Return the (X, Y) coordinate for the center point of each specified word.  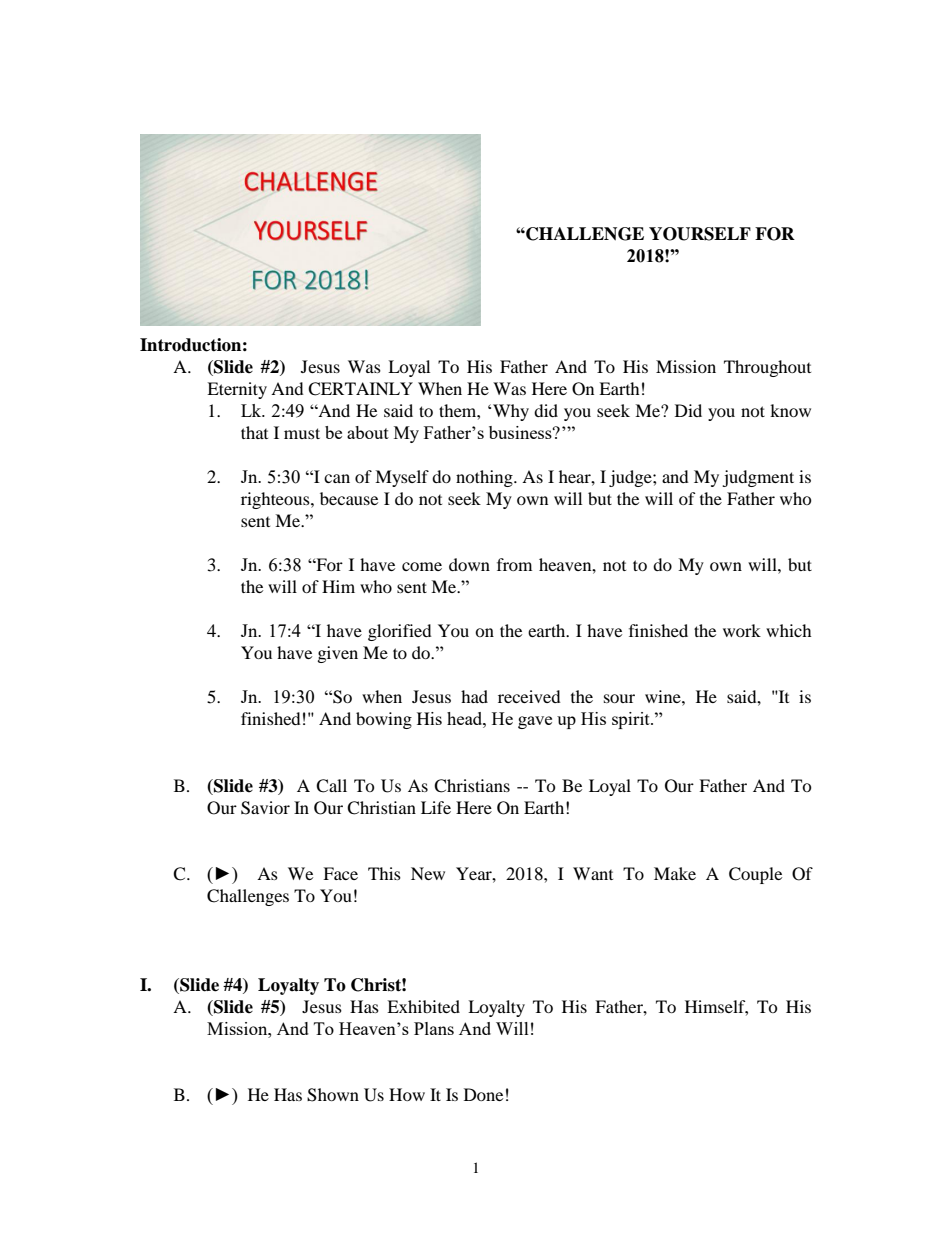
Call (331, 786)
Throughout (767, 368)
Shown (333, 1095)
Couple (755, 875)
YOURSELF (700, 234)
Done (483, 1094)
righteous (276, 500)
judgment (758, 478)
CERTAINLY (360, 389)
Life (436, 807)
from (514, 564)
